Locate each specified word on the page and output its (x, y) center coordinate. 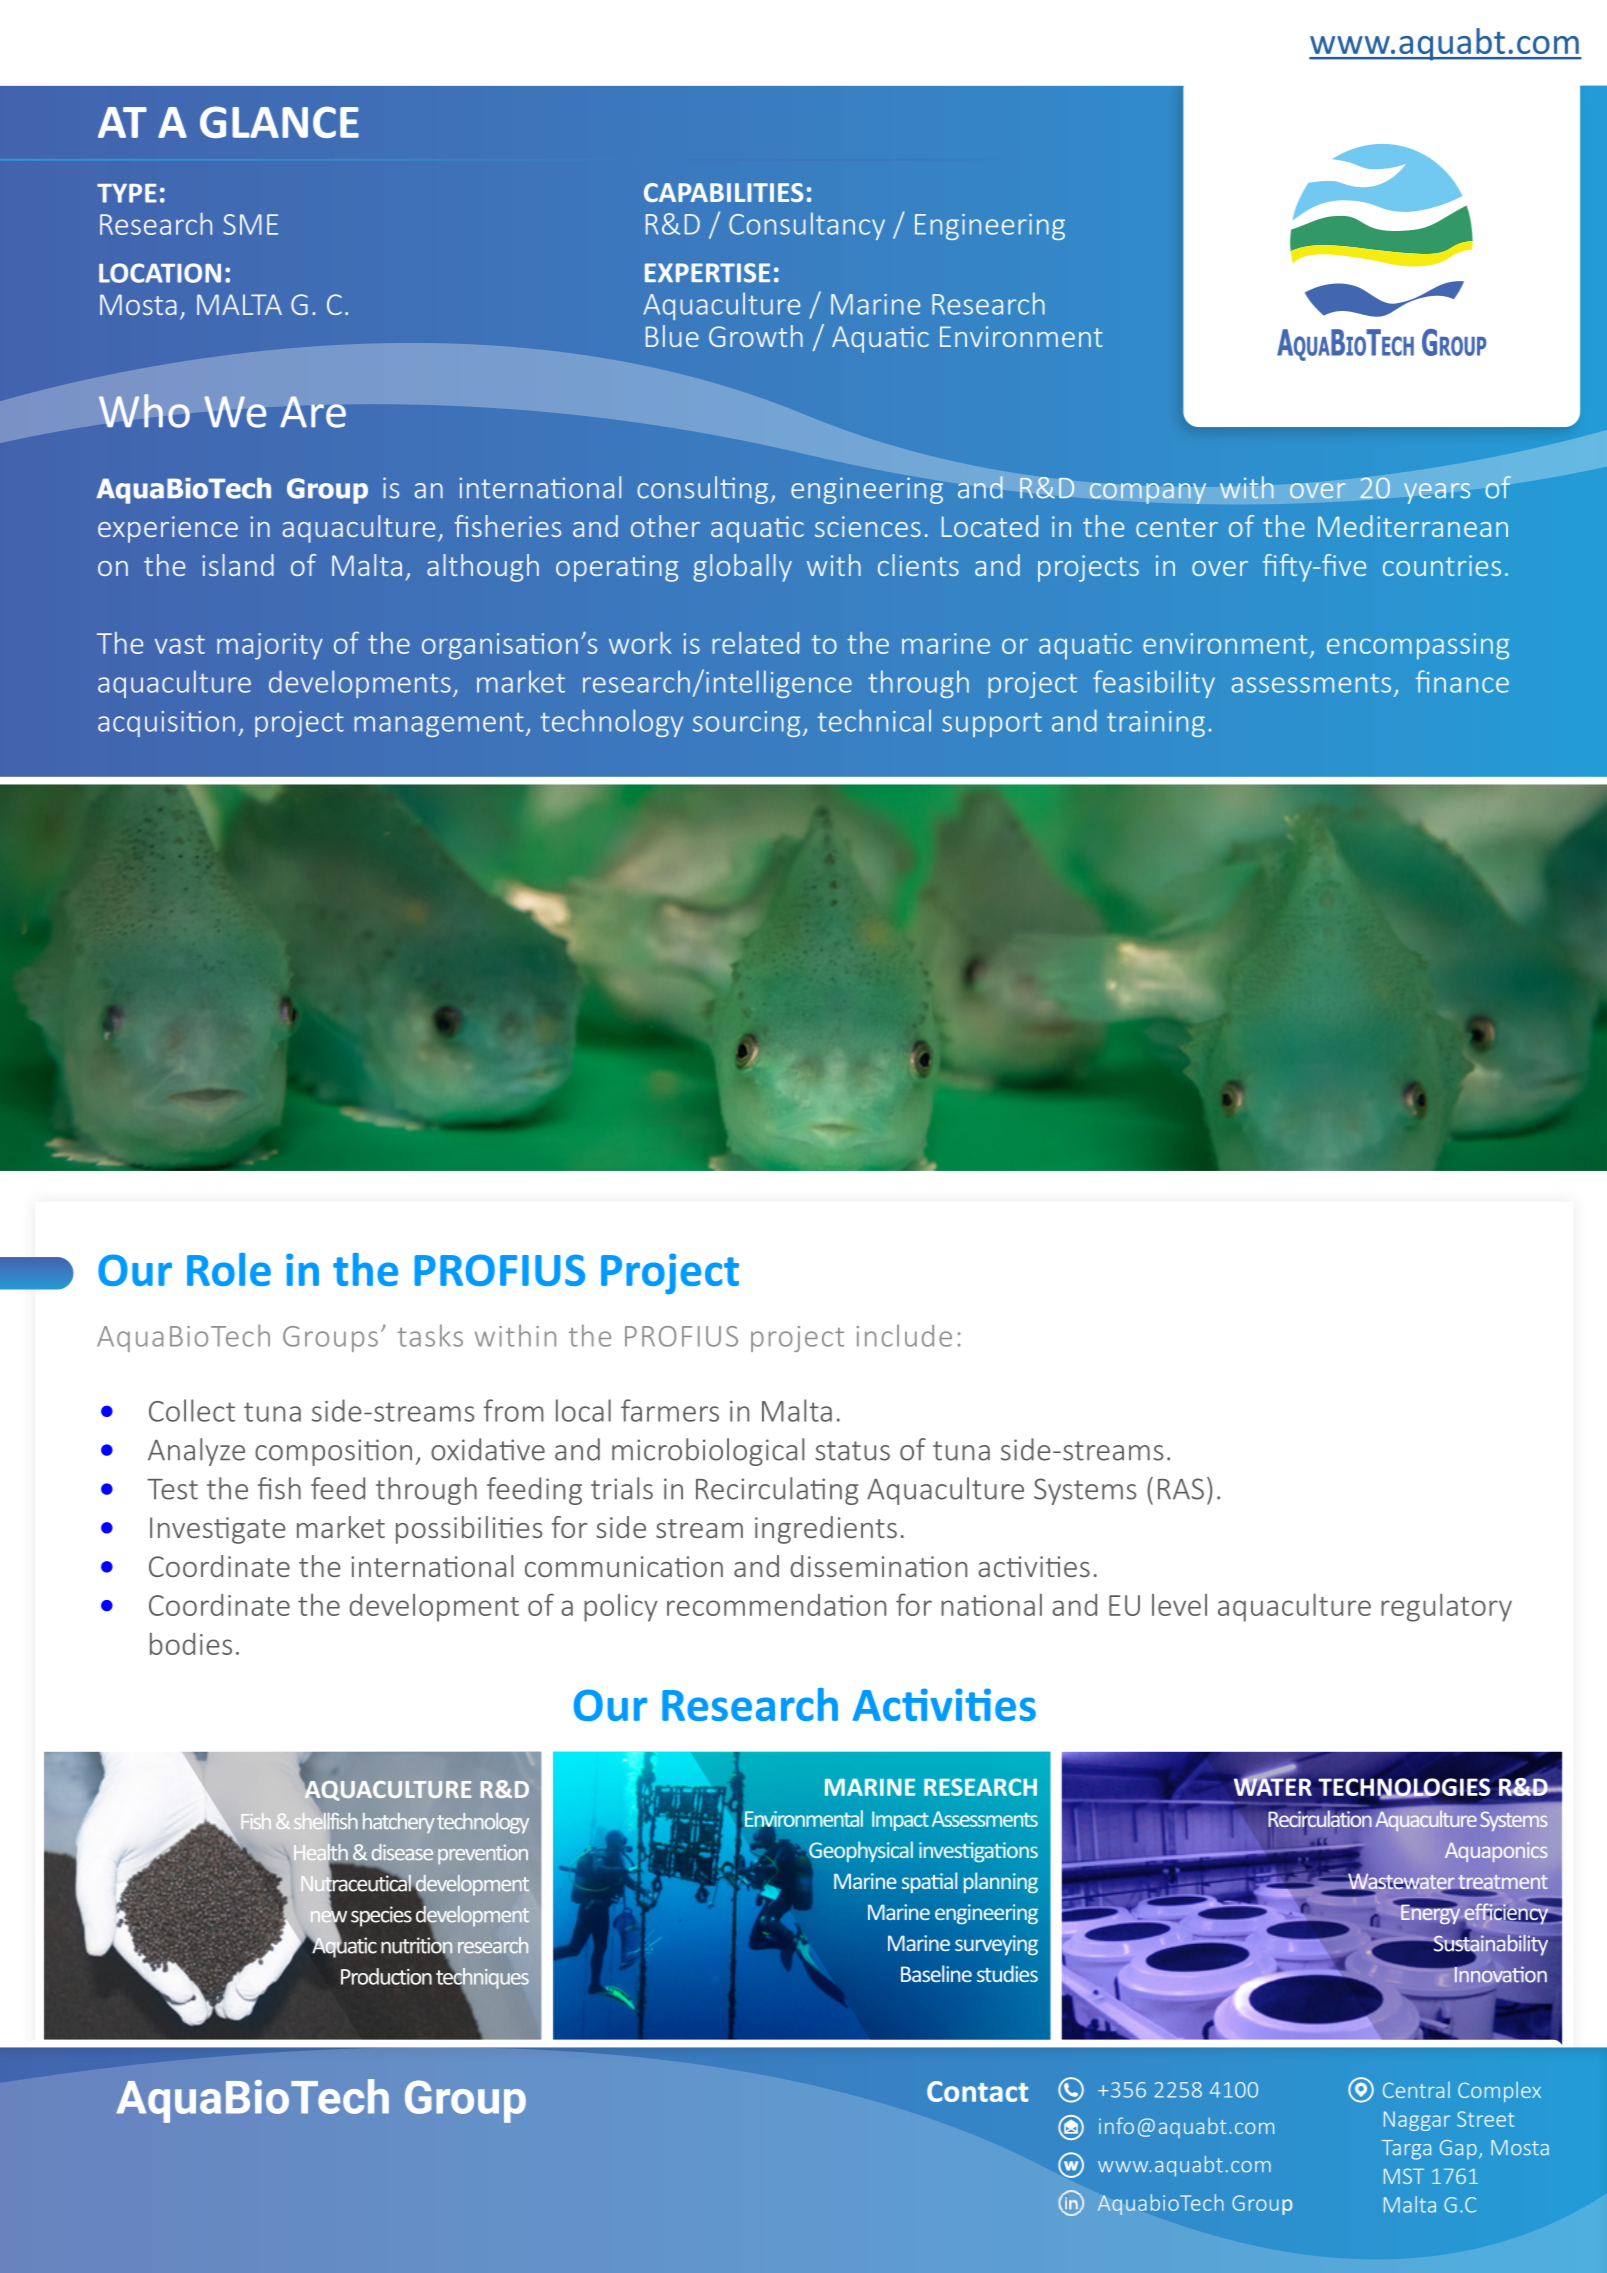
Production (386, 1976)
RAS (1181, 1489)
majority (270, 646)
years (1437, 493)
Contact (977, 2091)
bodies (191, 1644)
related (756, 643)
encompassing (1418, 646)
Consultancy (807, 226)
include (904, 1335)
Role (229, 1269)
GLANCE (279, 122)
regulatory (1446, 1608)
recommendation (776, 1605)
